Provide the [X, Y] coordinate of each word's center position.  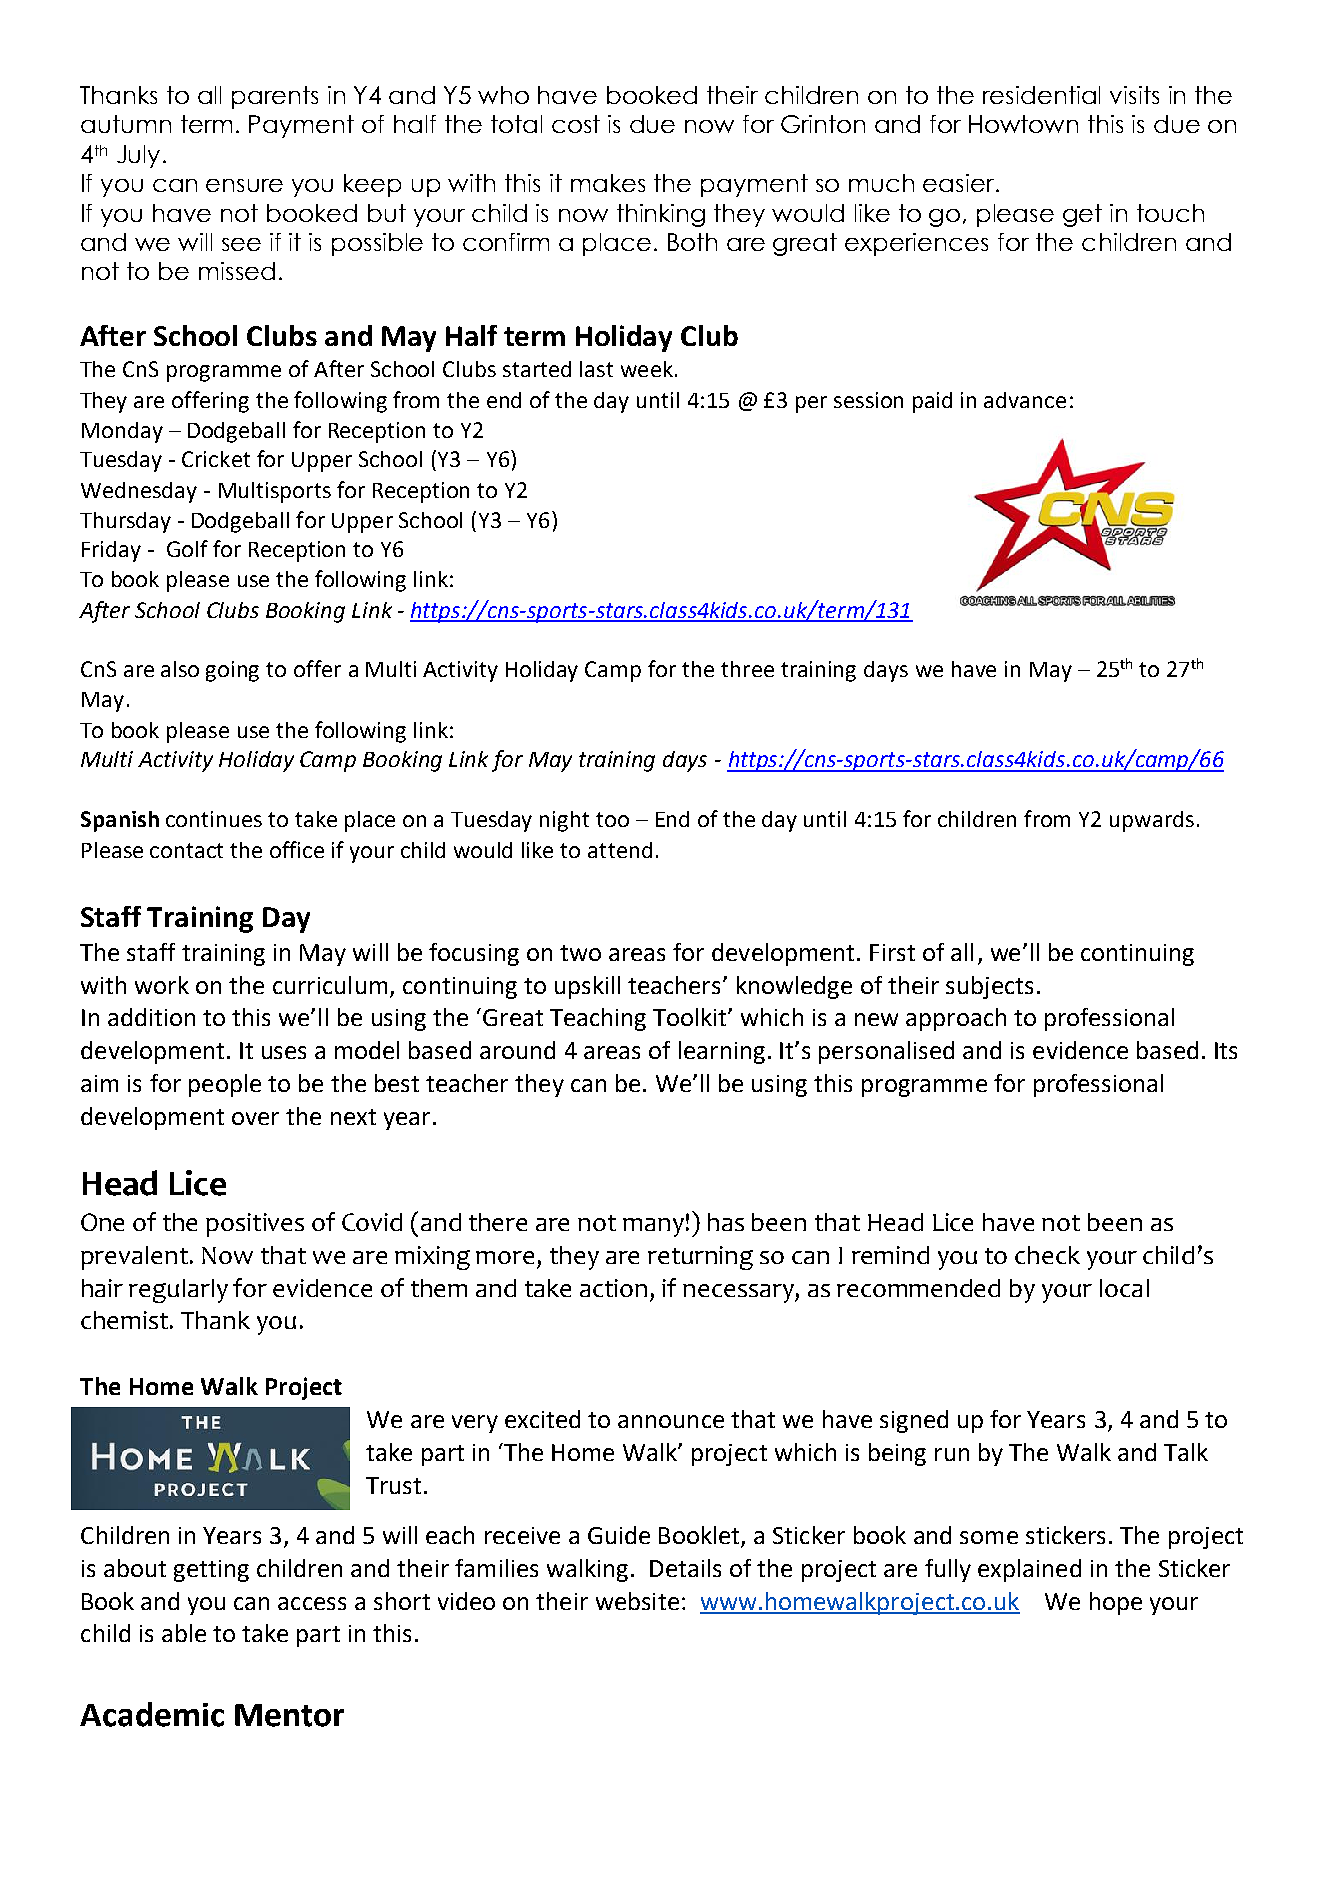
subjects [989, 987]
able [184, 1633]
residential [1041, 95]
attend [620, 850]
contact [186, 850]
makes [608, 183]
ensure [244, 185]
